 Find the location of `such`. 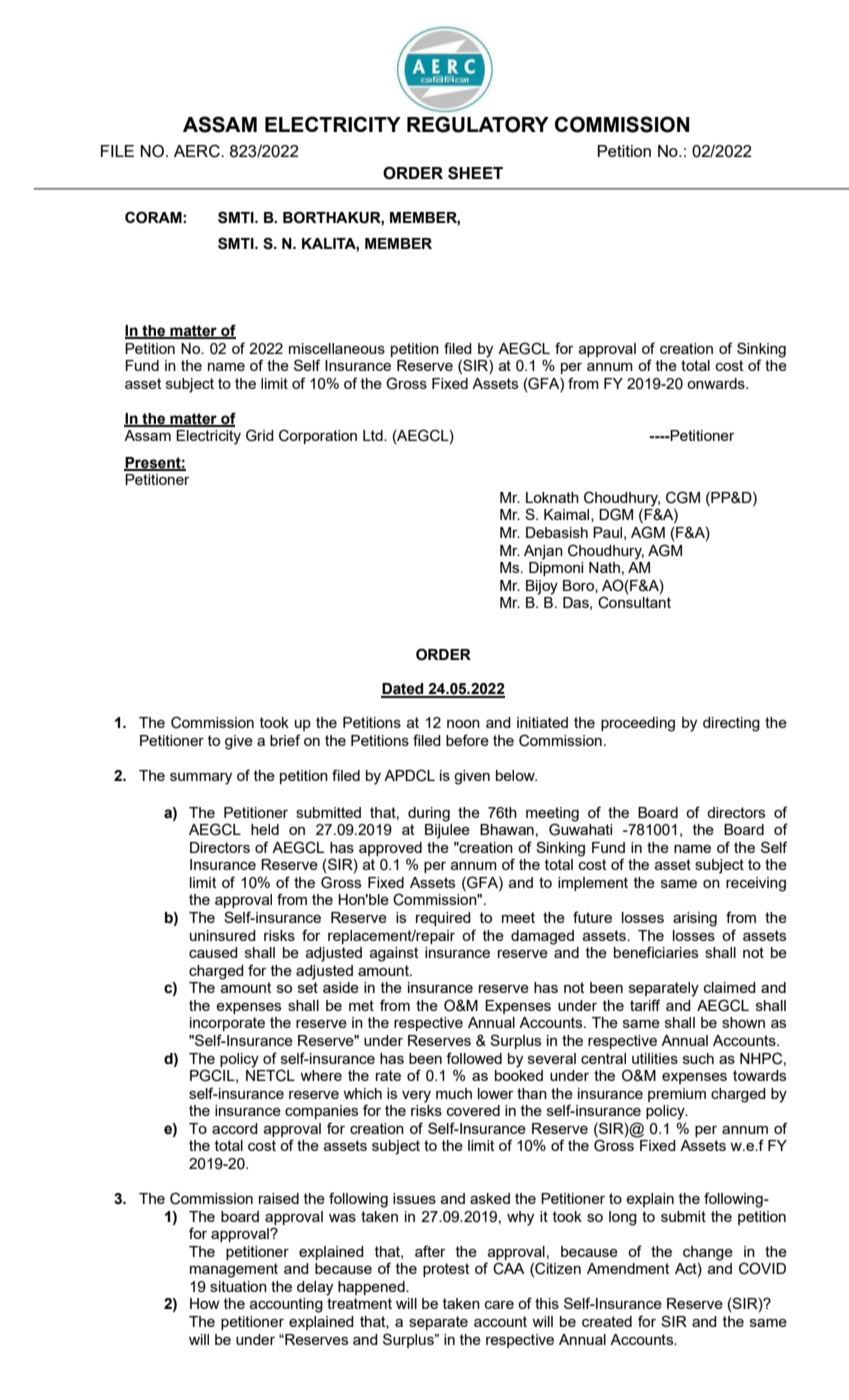

such is located at coordinates (698, 1058).
